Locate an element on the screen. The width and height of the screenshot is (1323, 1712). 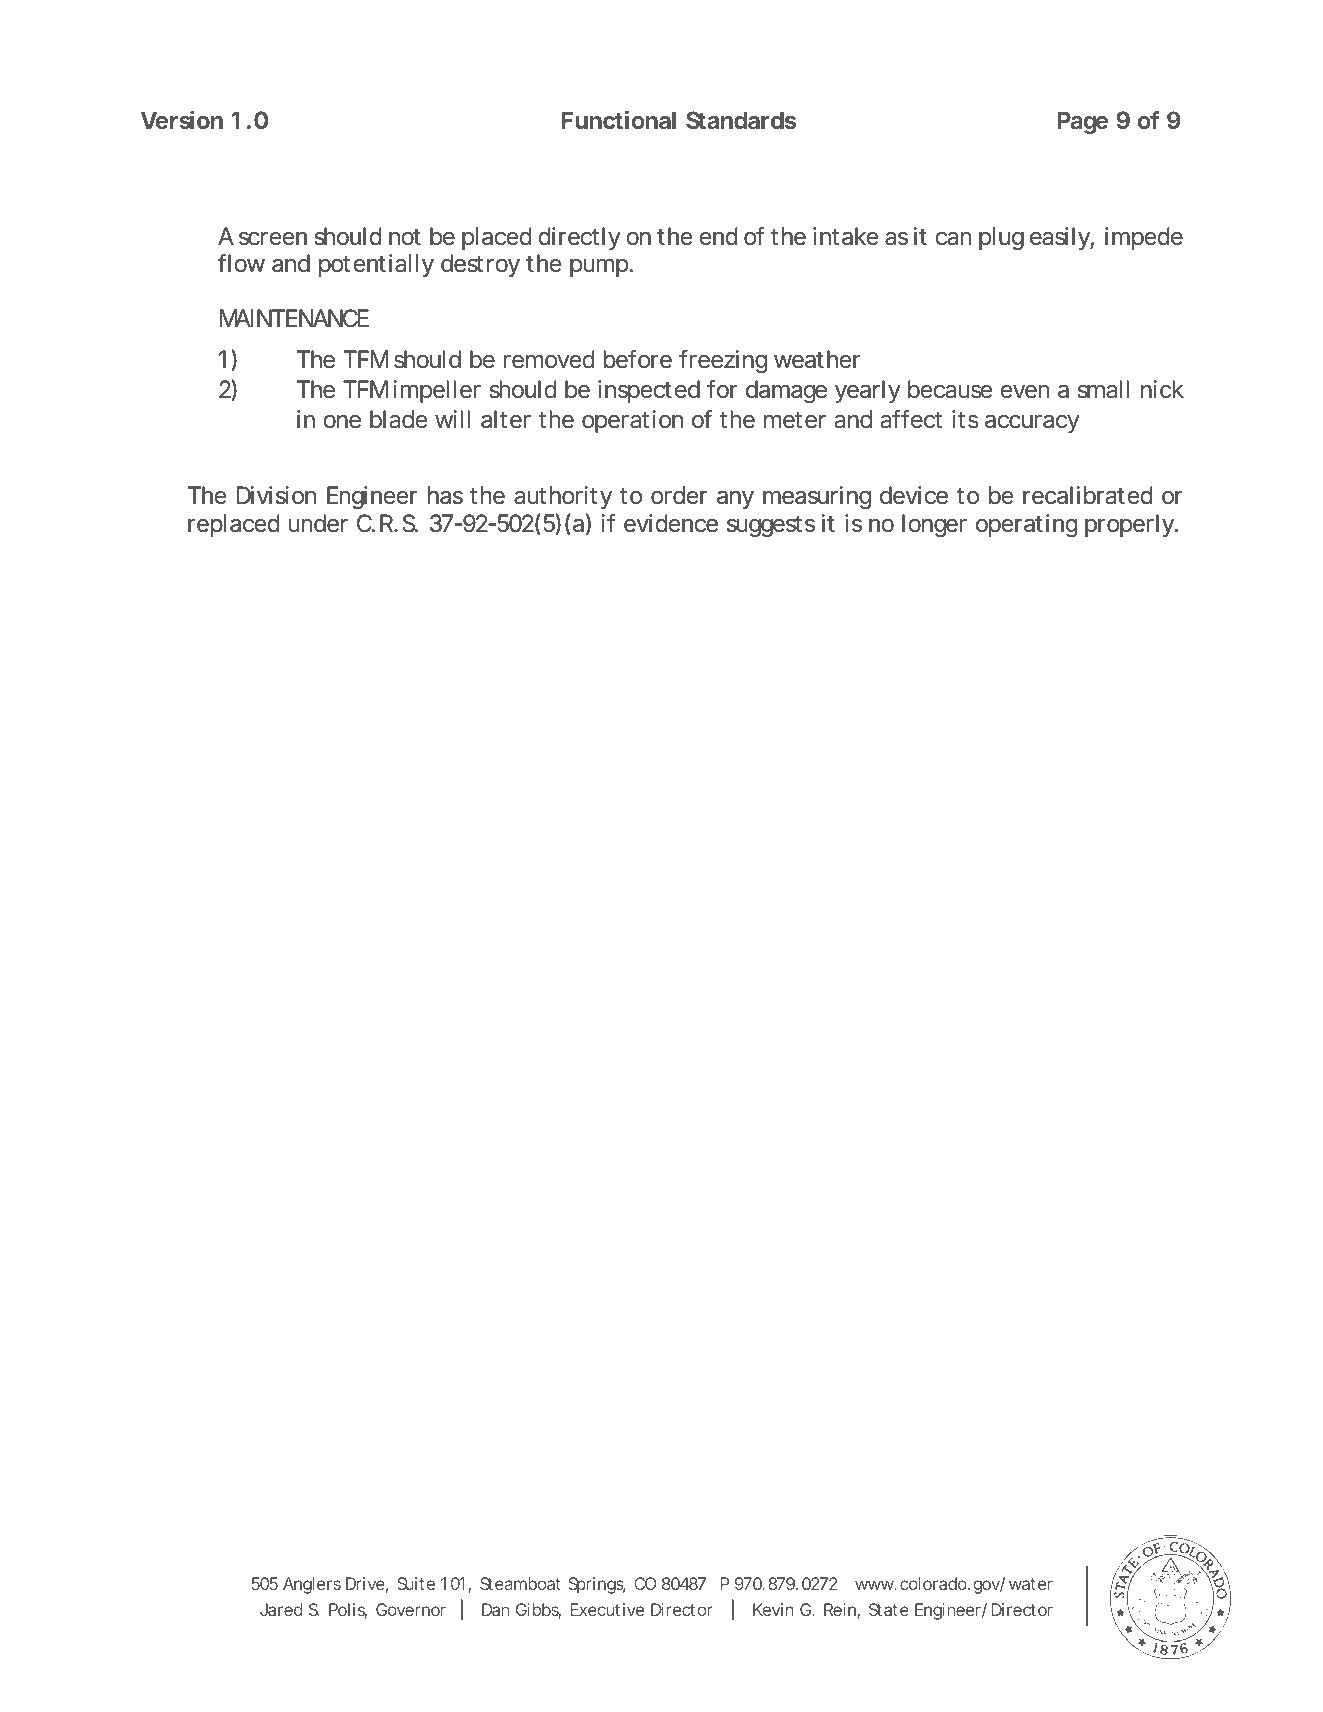
State is located at coordinates (889, 1609).
